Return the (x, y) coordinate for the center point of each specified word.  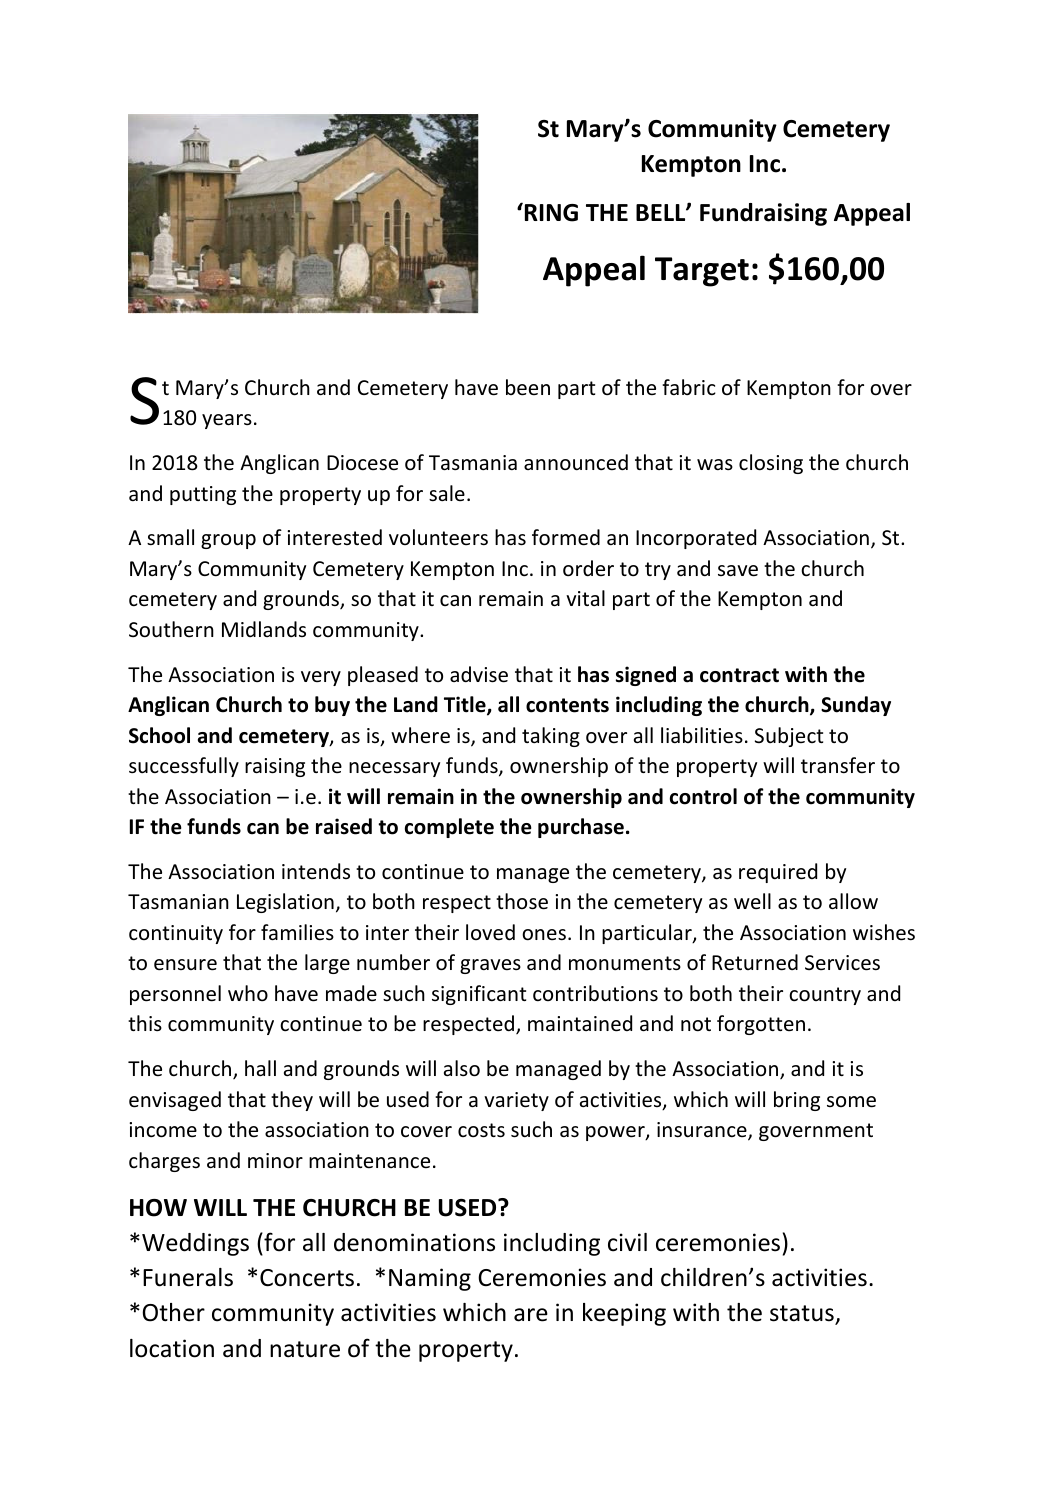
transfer (838, 765)
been (528, 387)
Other (174, 1312)
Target (702, 272)
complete (449, 828)
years (227, 421)
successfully (184, 767)
